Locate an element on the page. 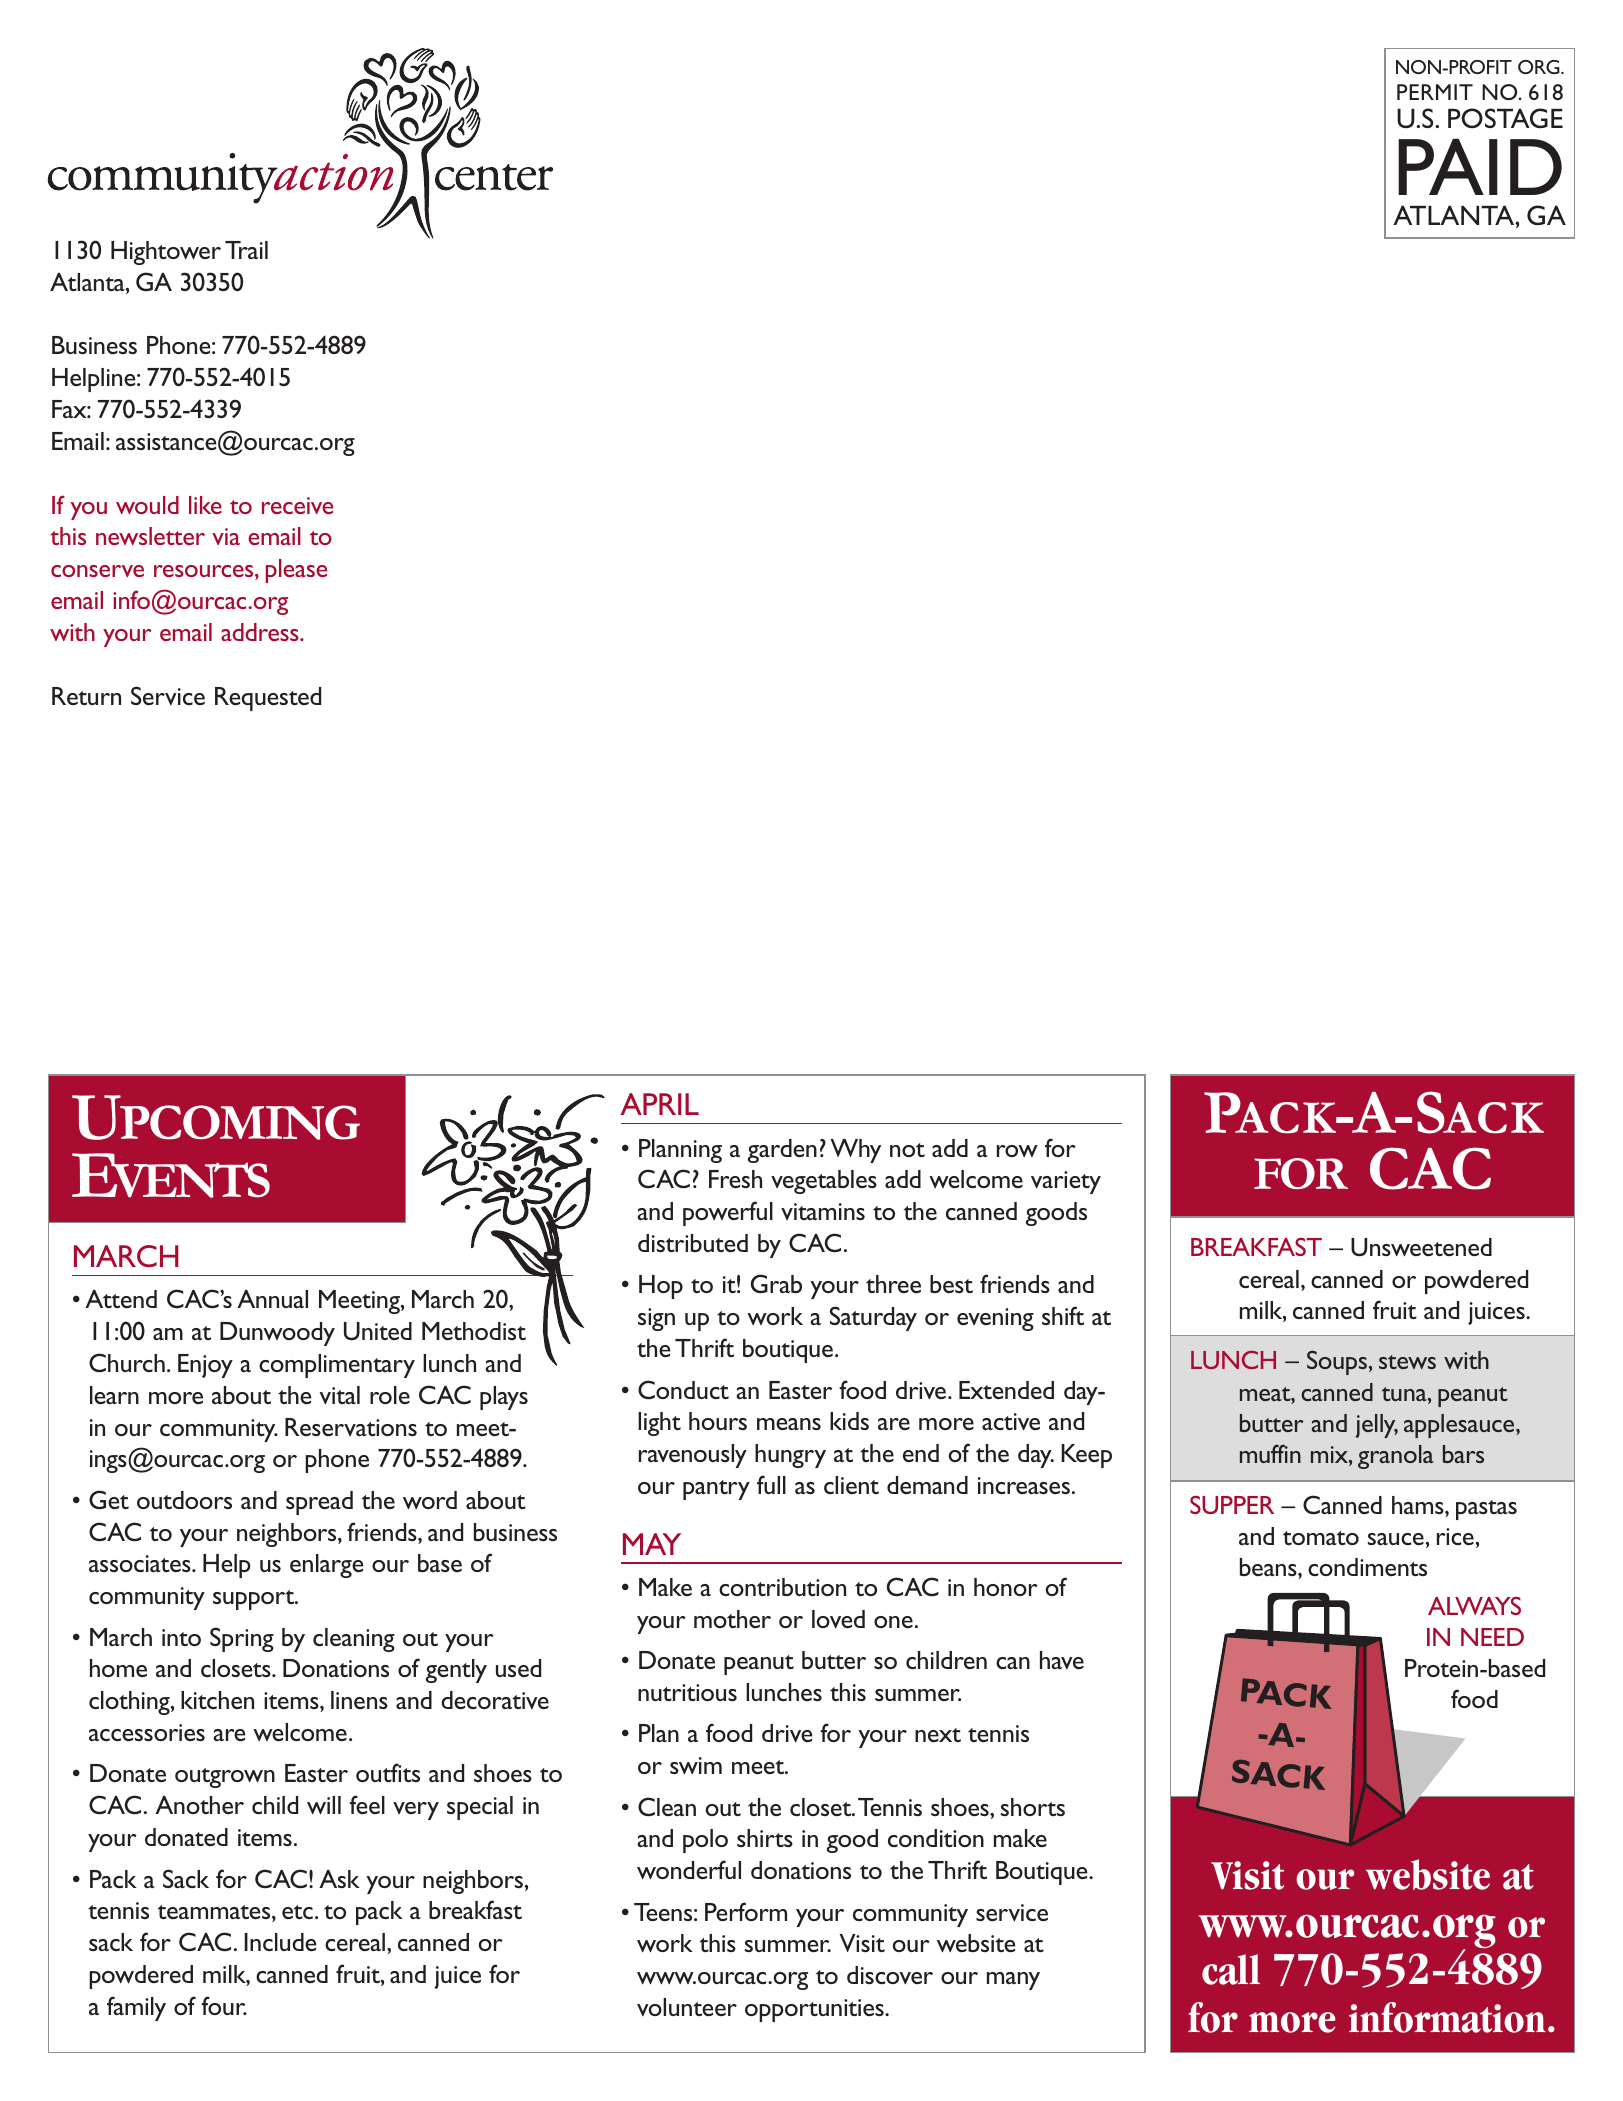  call is located at coordinates (1231, 1969).
